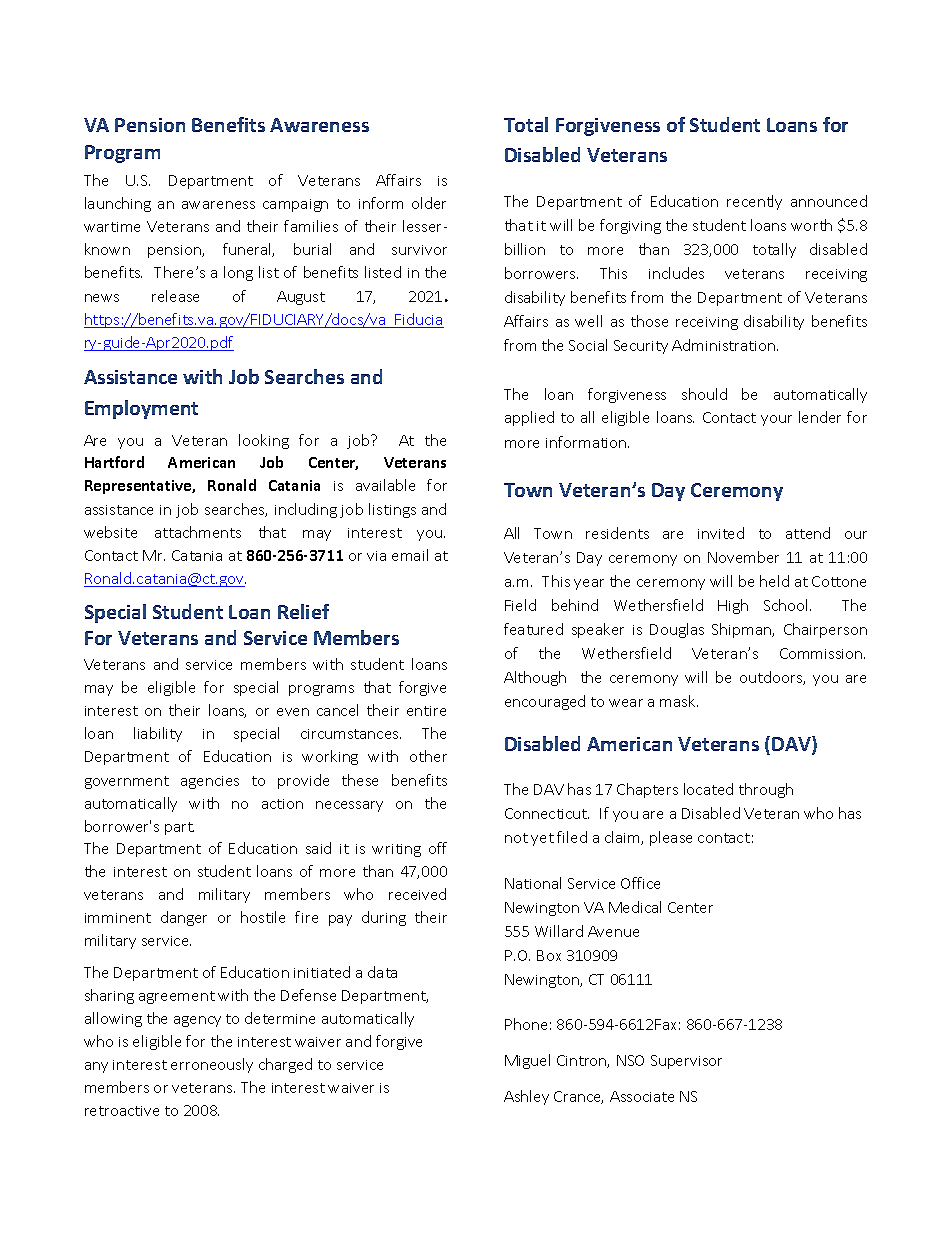 The height and width of the screenshot is (1233, 952). I want to click on attachments, so click(198, 532).
